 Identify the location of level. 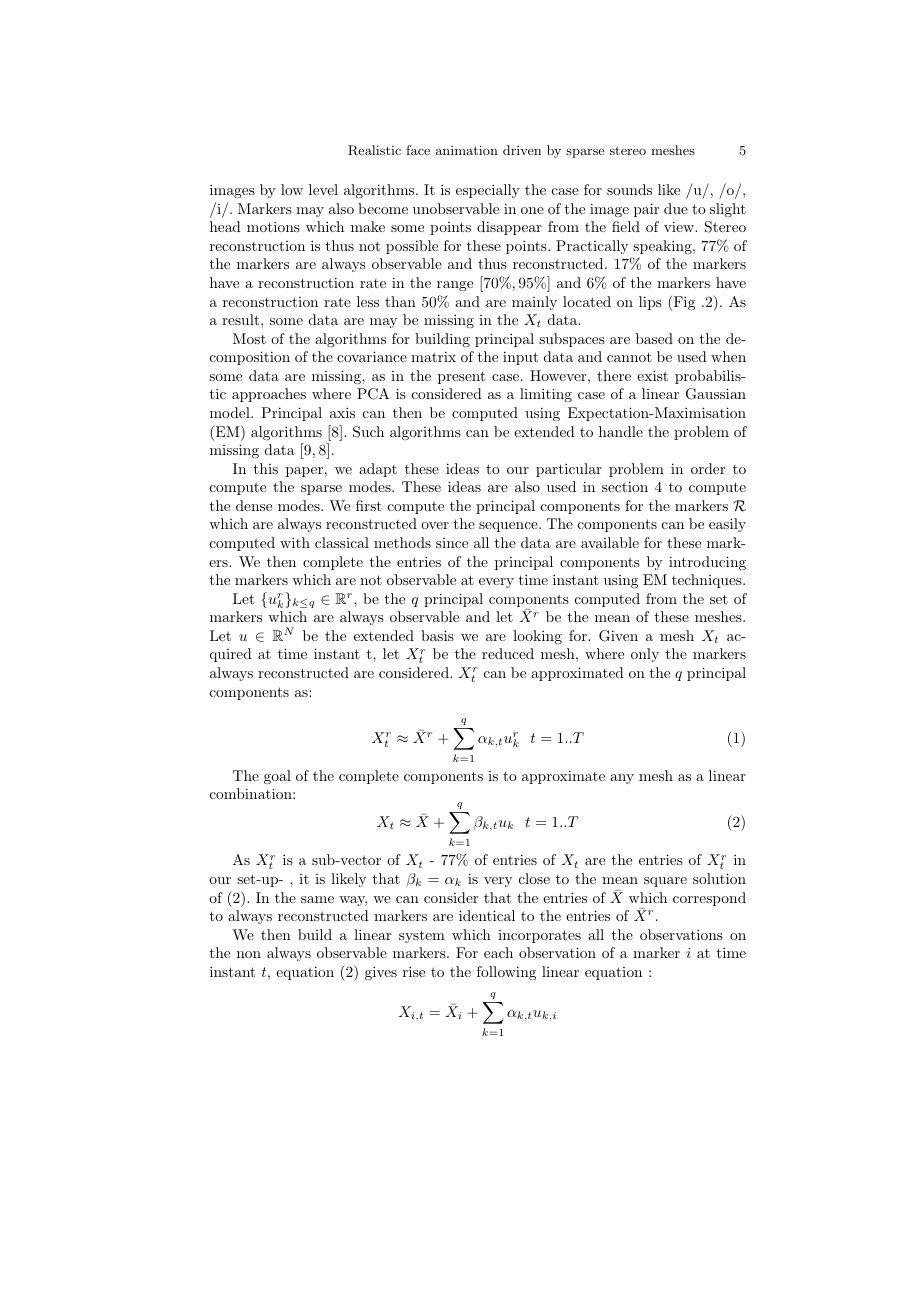
(323, 189).
